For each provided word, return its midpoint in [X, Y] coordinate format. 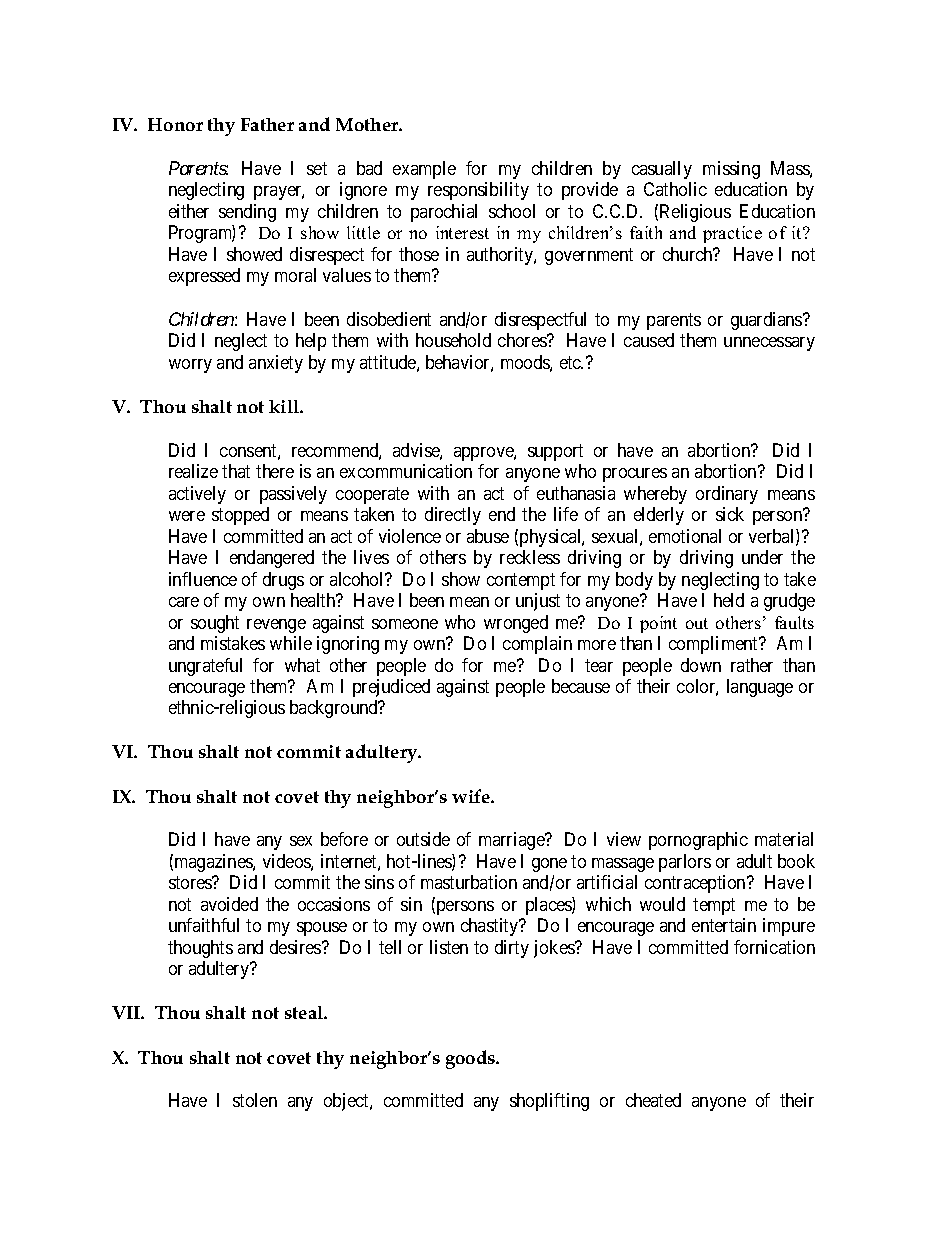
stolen [255, 1100]
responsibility [478, 191]
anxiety [276, 364]
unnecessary [769, 344]
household [453, 340]
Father [267, 124]
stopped [240, 516]
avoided [229, 904]
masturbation [469, 882]
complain [537, 645]
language [760, 688]
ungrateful [205, 667]
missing [731, 170]
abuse [488, 536]
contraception [696, 884]
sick [730, 514]
